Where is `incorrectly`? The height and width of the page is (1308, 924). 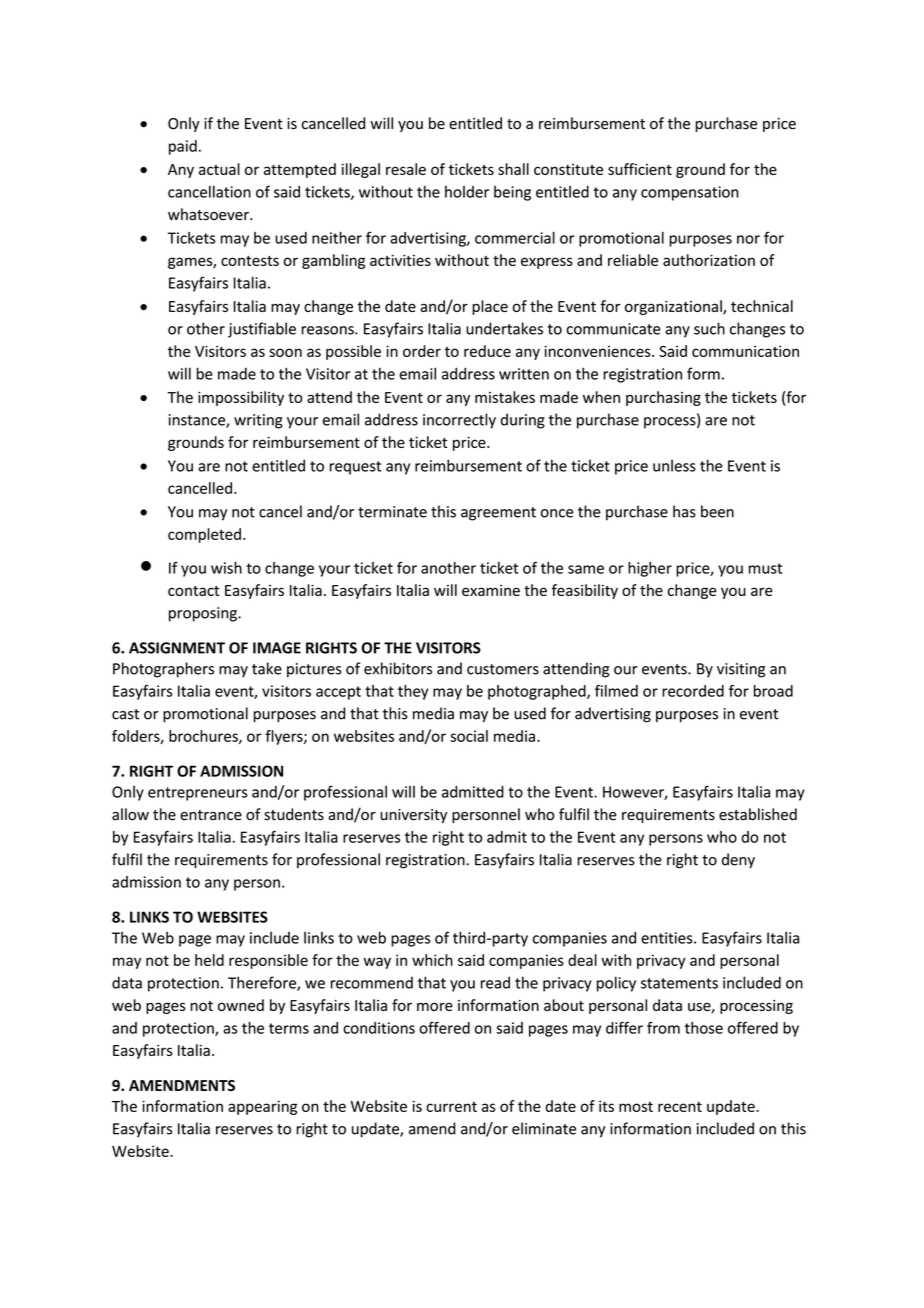
incorrectly is located at coordinates (459, 421).
